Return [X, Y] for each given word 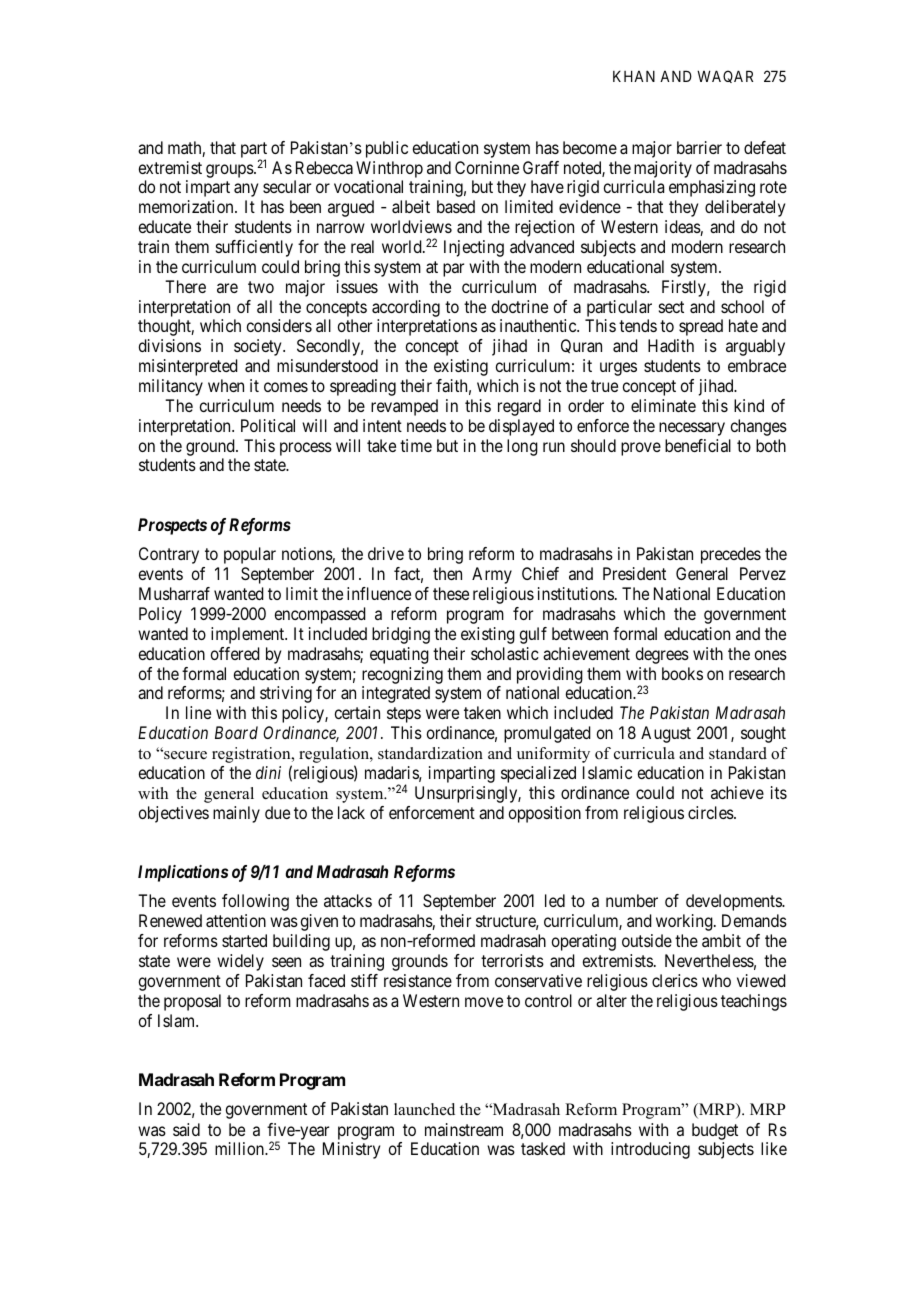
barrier [699, 147]
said [186, 1129]
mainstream [464, 1129]
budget [715, 1131]
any [246, 190]
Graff [541, 167]
